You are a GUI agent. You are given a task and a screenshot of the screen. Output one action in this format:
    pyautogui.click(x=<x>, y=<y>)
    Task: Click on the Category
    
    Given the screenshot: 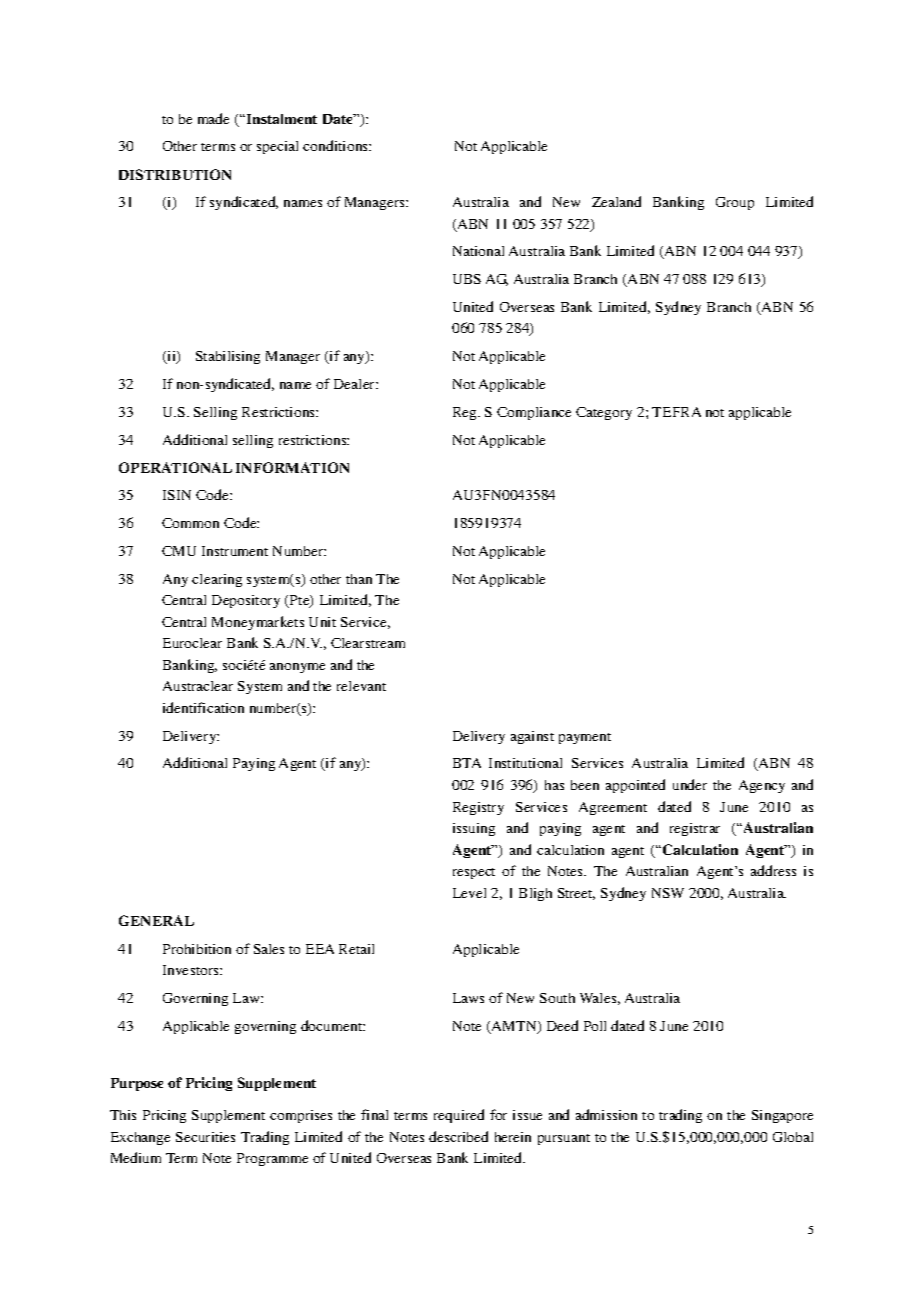 What is the action you would take?
    pyautogui.click(x=604, y=413)
